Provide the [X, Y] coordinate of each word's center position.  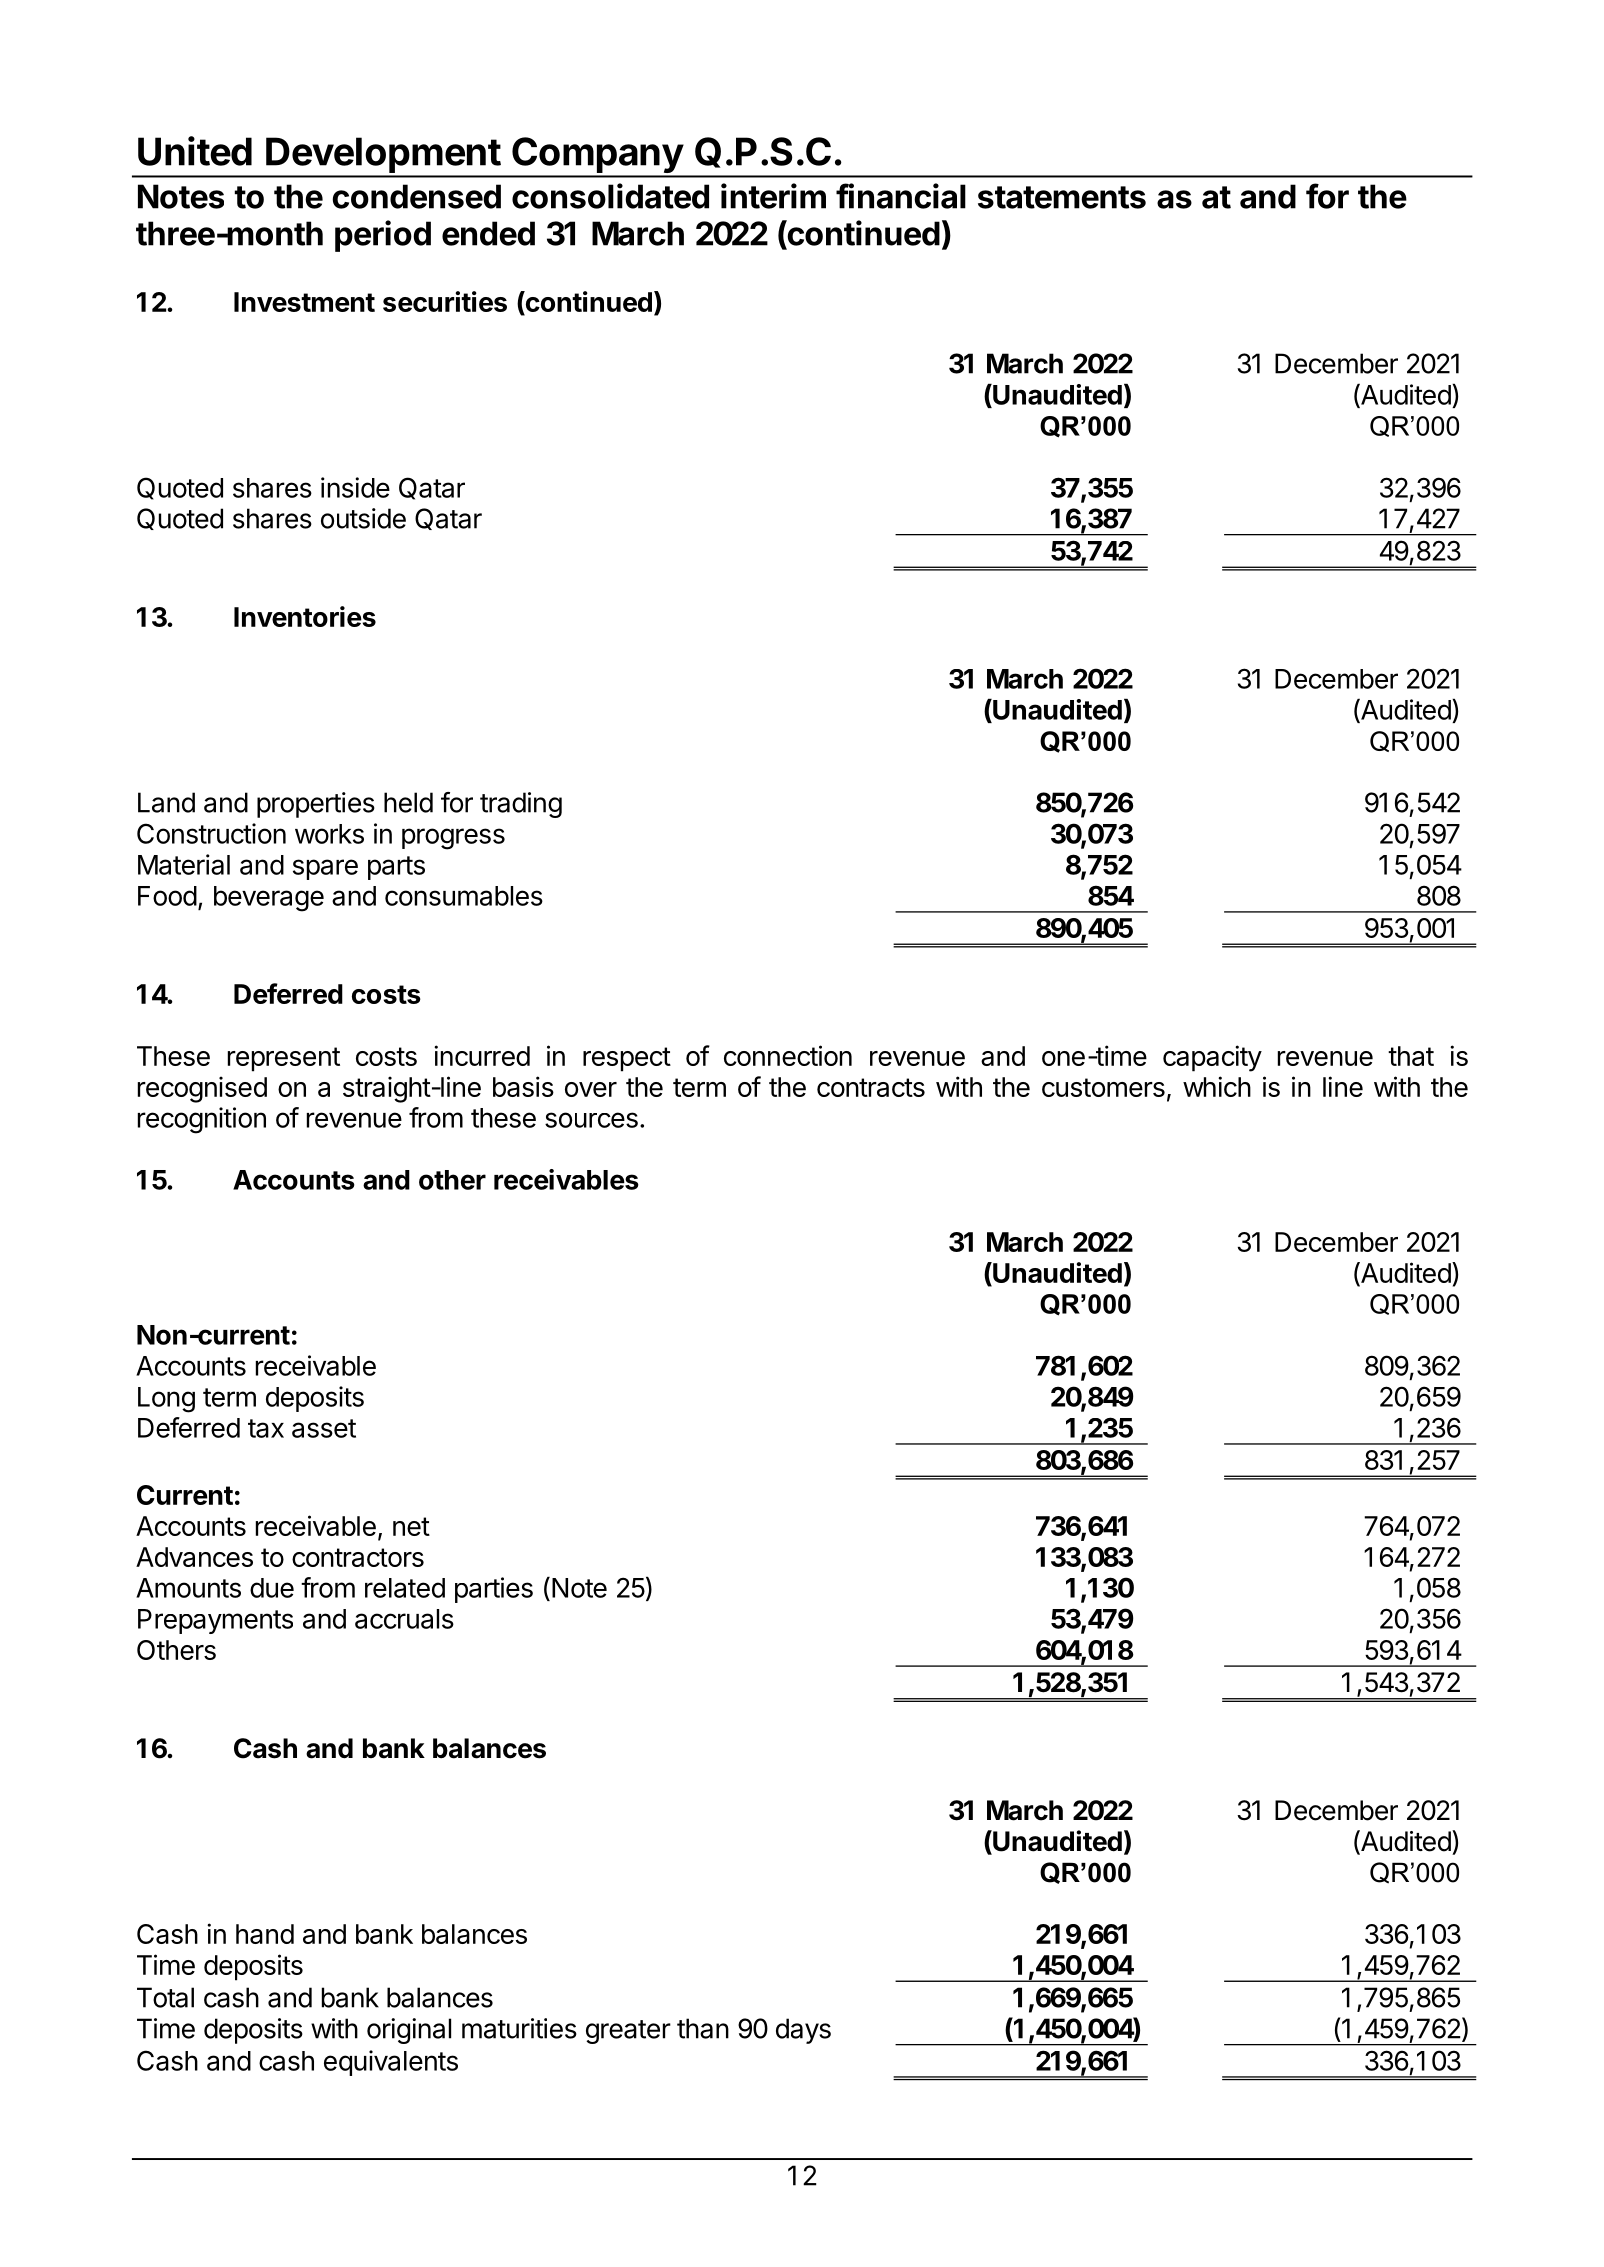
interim [773, 196]
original [409, 2031]
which [1217, 1086]
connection [788, 1055]
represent [284, 1059]
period [383, 236]
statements [1062, 197]
